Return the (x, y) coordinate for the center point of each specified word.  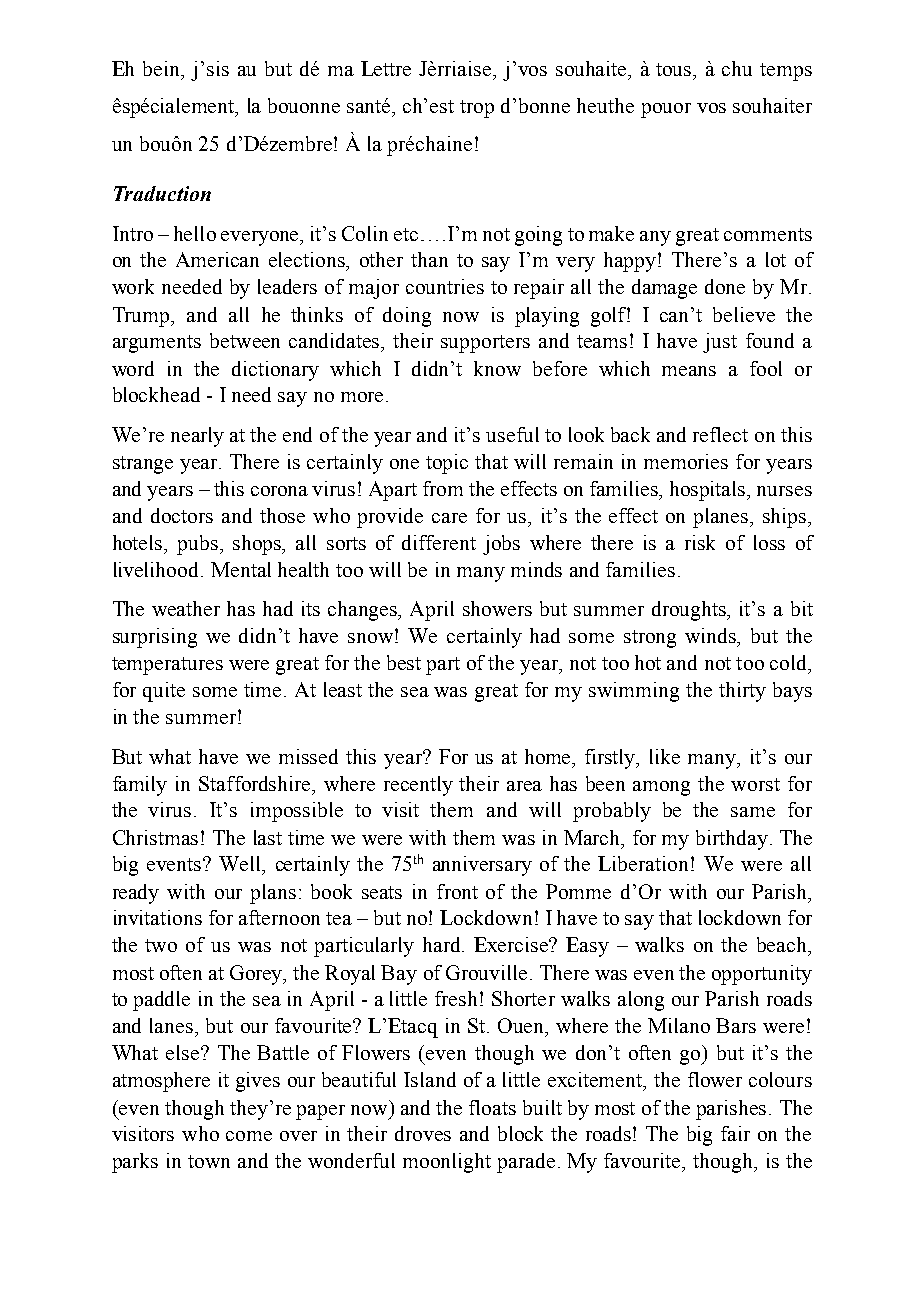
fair (735, 1133)
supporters (485, 344)
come (249, 1136)
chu (737, 68)
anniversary (482, 866)
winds (712, 637)
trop (477, 109)
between (245, 340)
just (720, 343)
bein (163, 70)
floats (492, 1107)
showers (497, 608)
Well (241, 865)
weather (186, 608)
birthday (732, 840)
